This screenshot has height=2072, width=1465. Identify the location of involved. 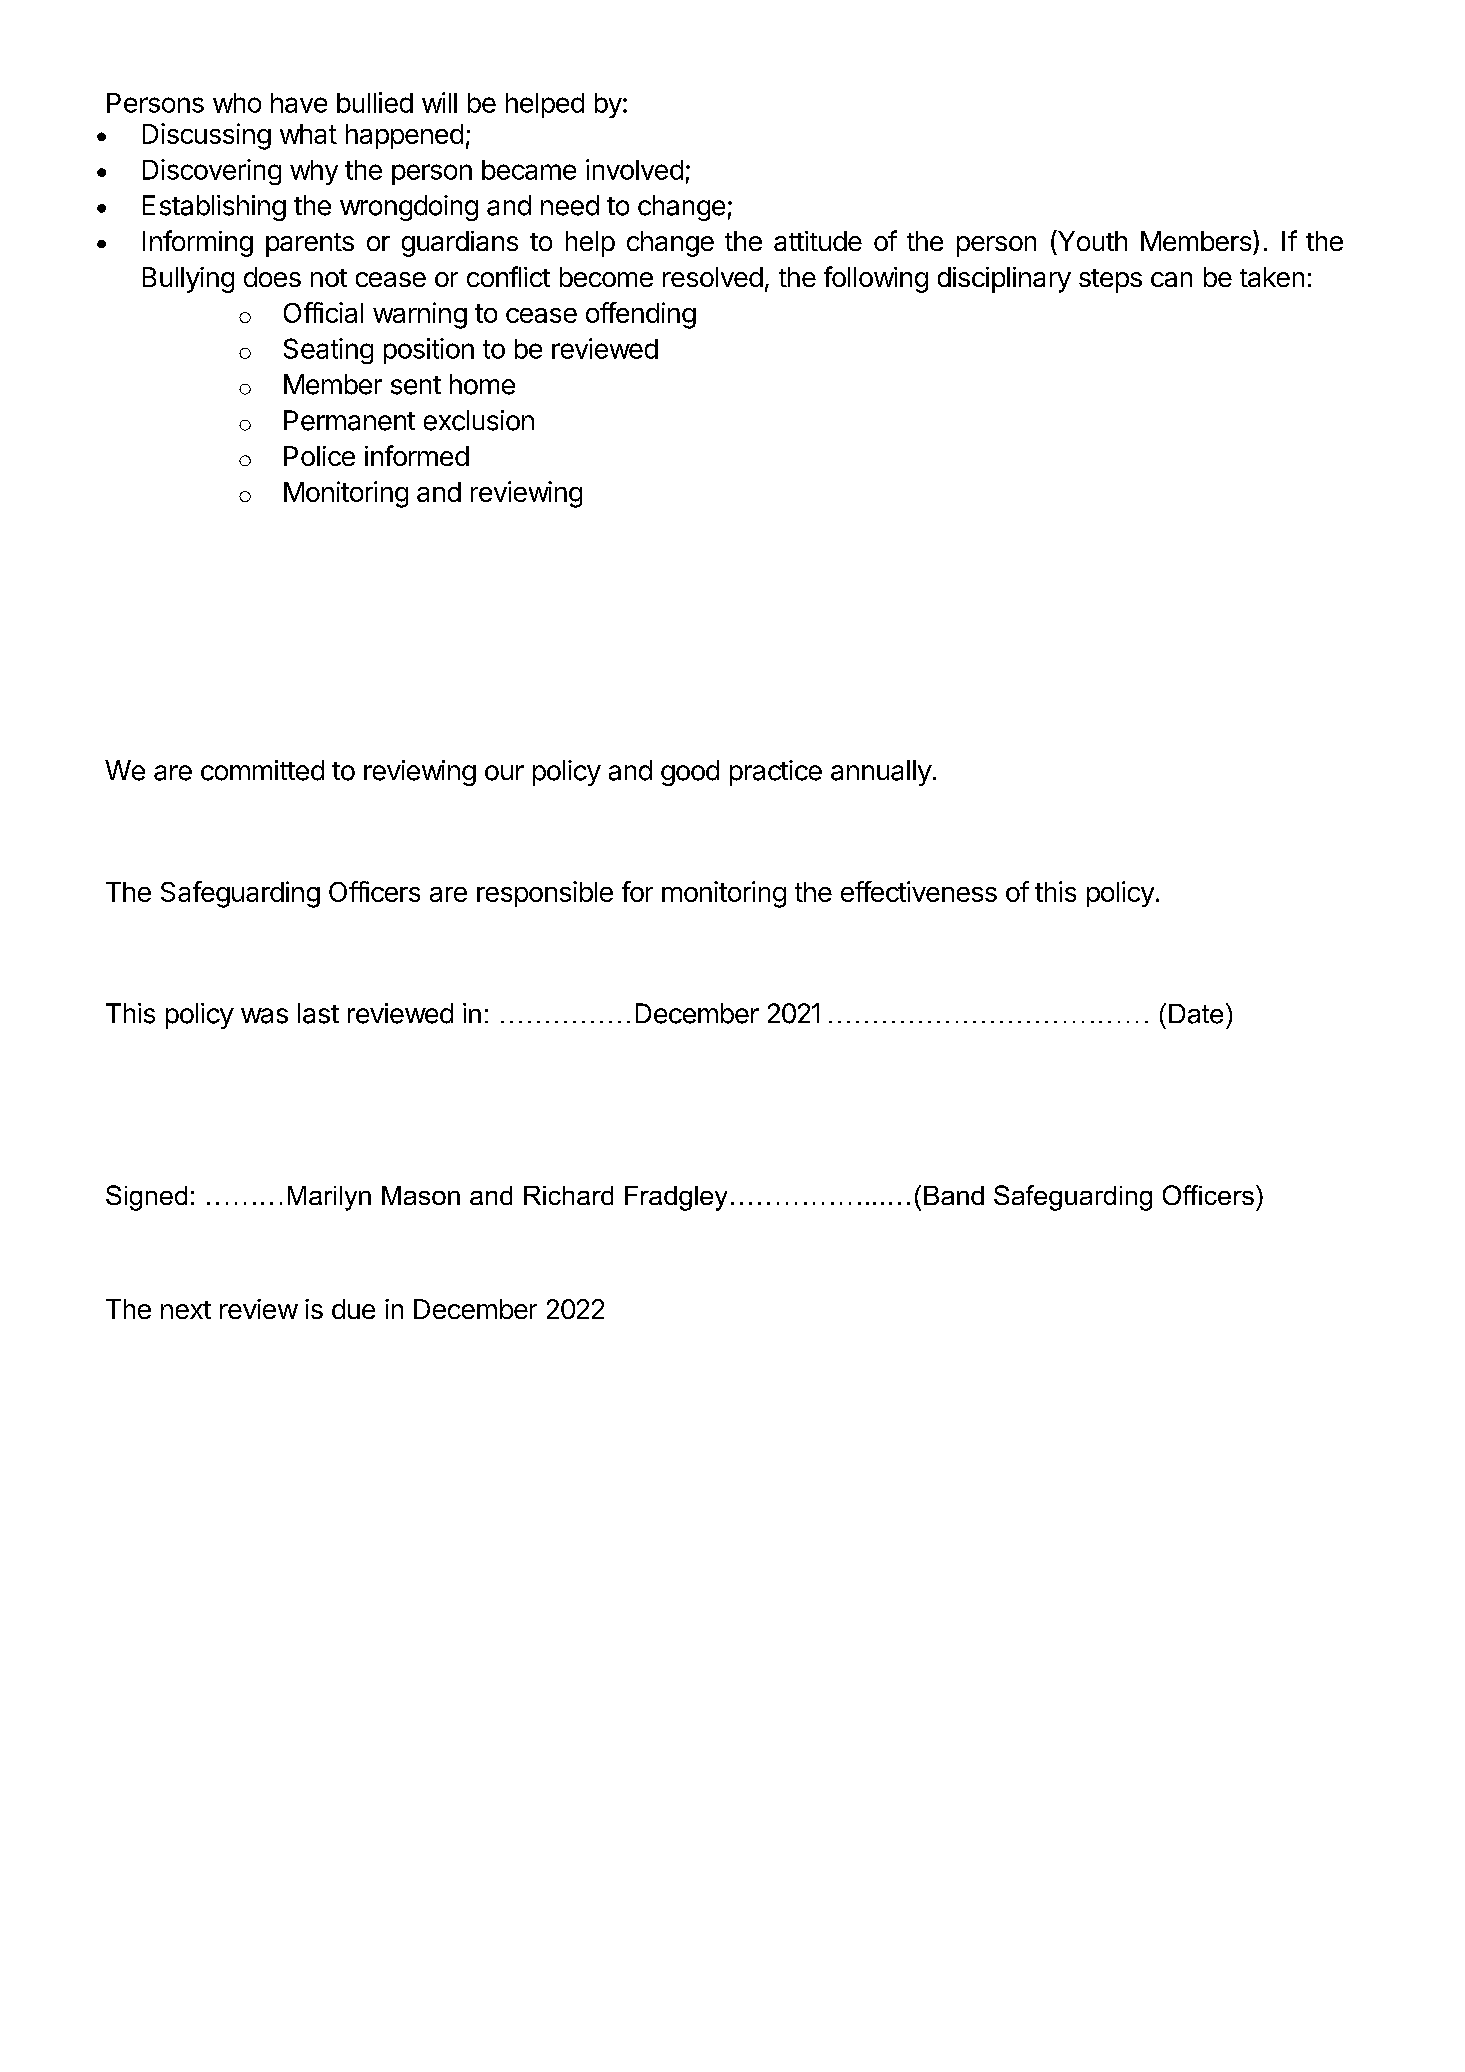
(634, 169).
